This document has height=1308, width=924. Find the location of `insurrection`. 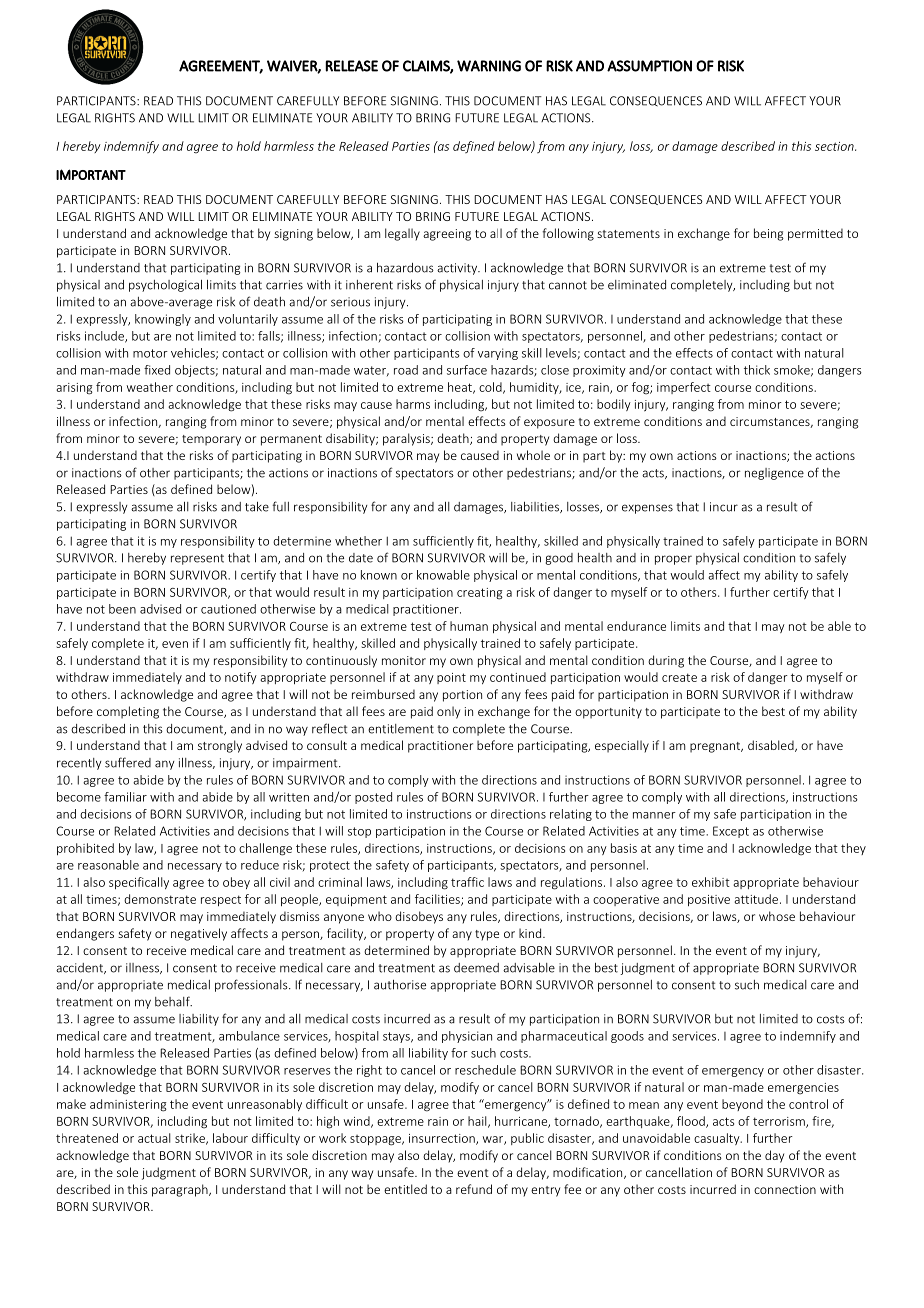

insurrection is located at coordinates (443, 1139).
